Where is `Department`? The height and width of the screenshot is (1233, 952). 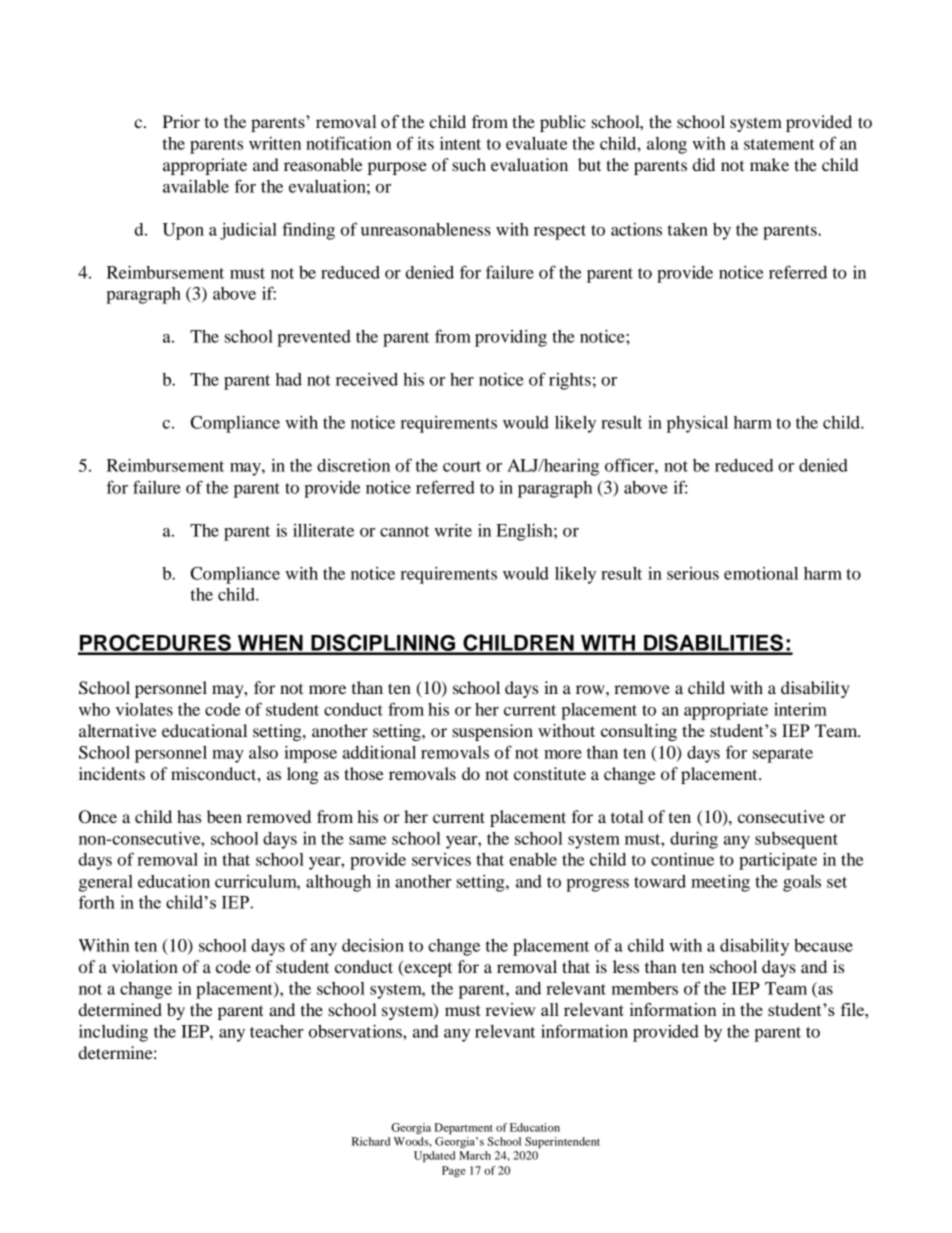 Department is located at coordinates (463, 1129).
